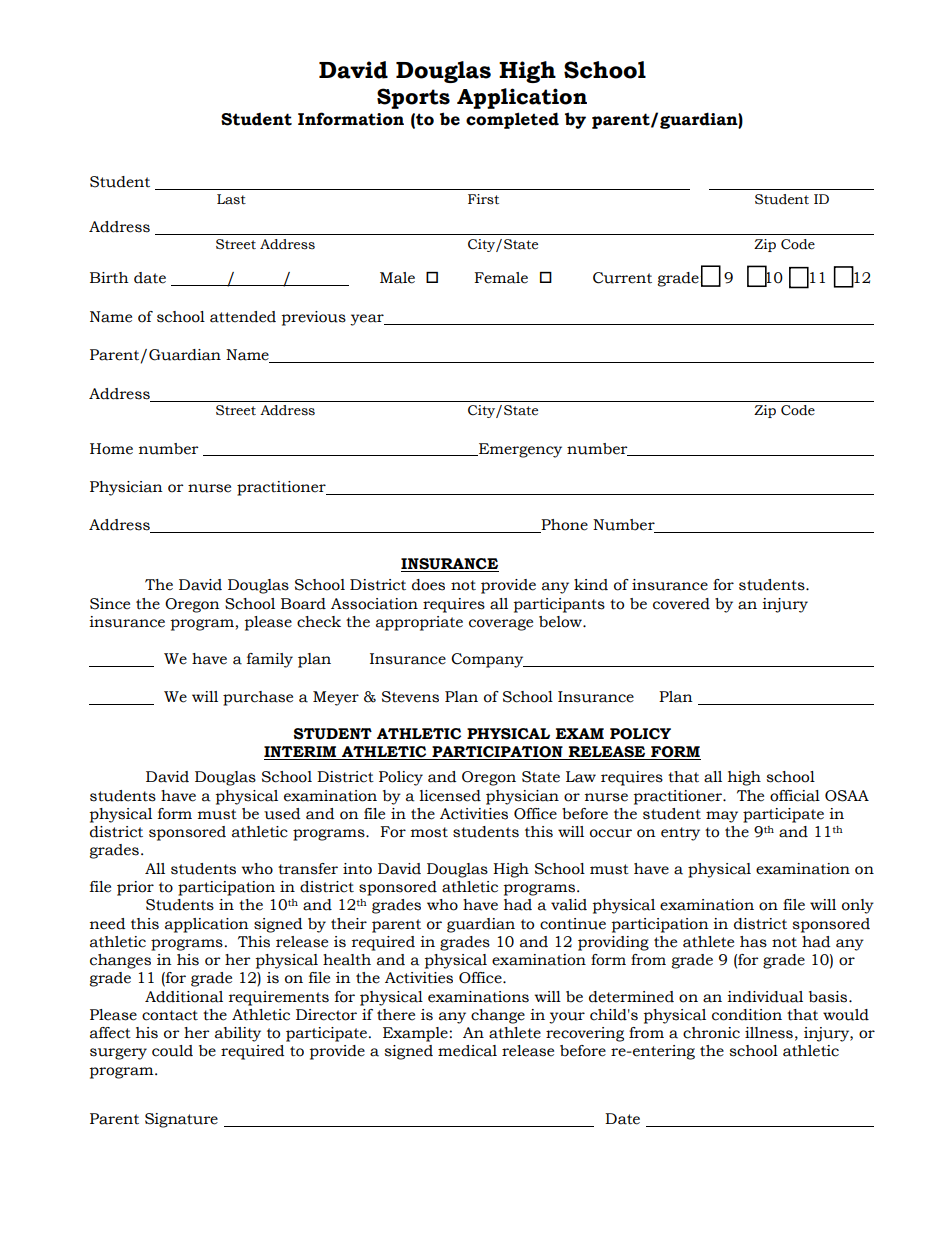  Describe the element at coordinates (512, 120) in the page. I see `completed` at that location.
